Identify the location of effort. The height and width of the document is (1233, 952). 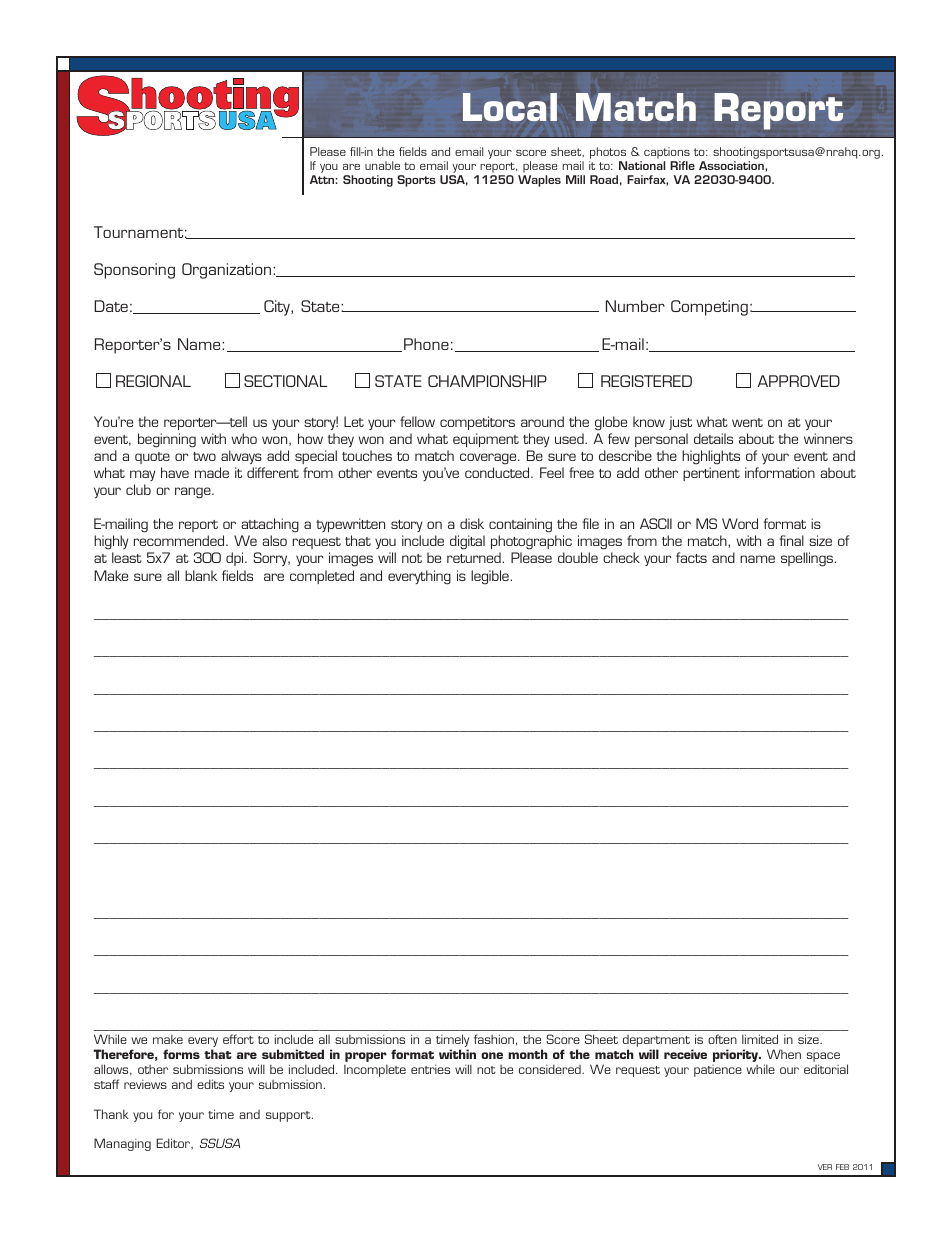
(238, 1039).
